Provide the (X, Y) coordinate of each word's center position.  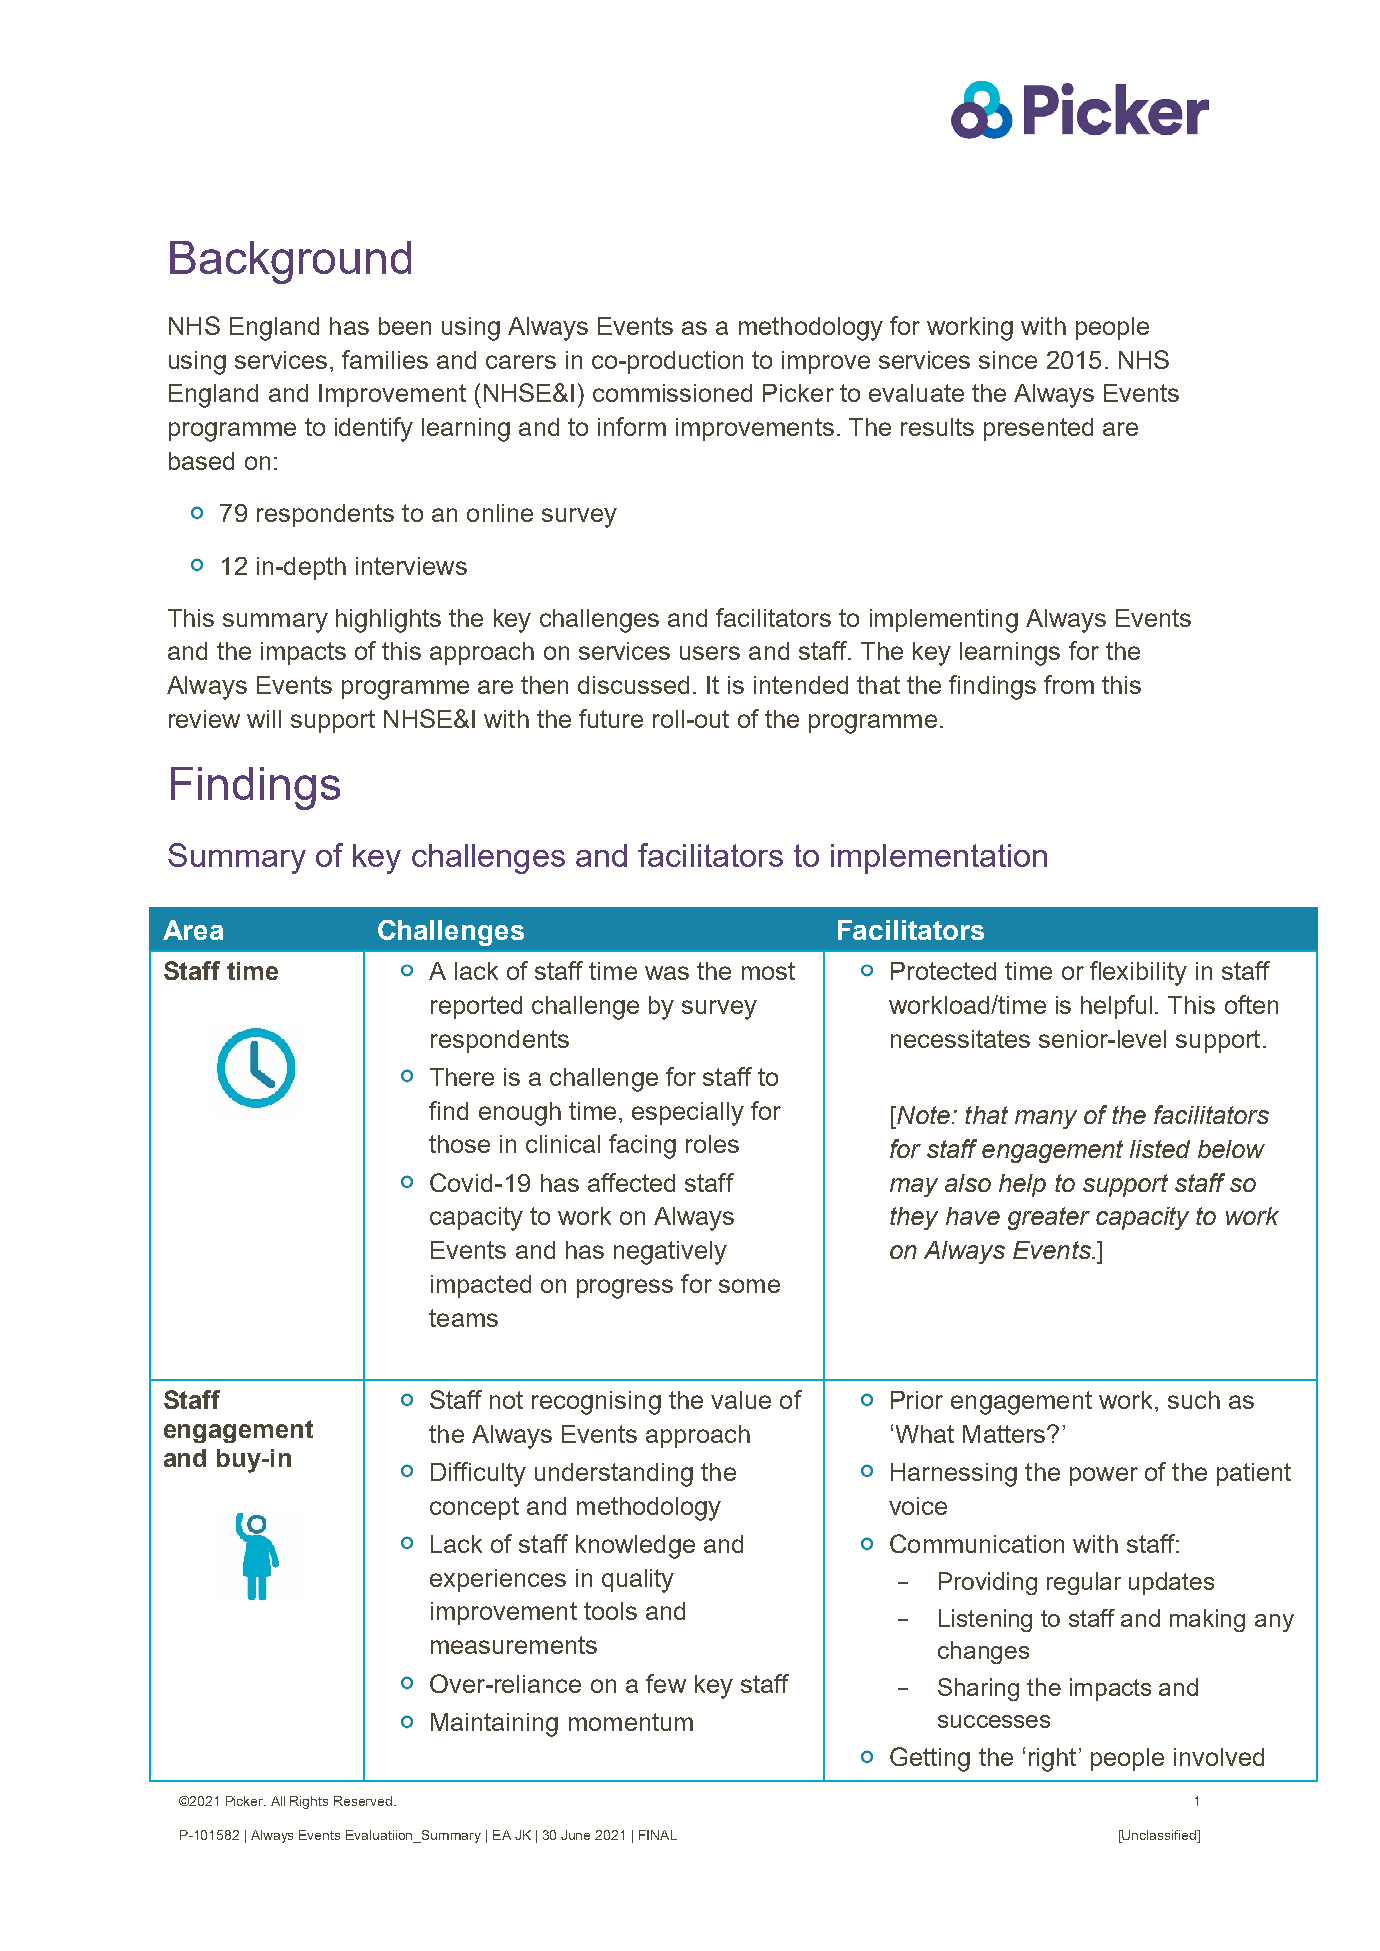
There (462, 1077)
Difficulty (478, 1474)
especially (688, 1114)
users (710, 653)
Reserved (364, 1801)
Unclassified (1159, 1836)
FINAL (658, 1835)
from (1069, 684)
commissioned (672, 393)
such (1194, 1400)
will (264, 719)
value (741, 1400)
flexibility (1138, 973)
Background (290, 262)
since (1008, 360)
